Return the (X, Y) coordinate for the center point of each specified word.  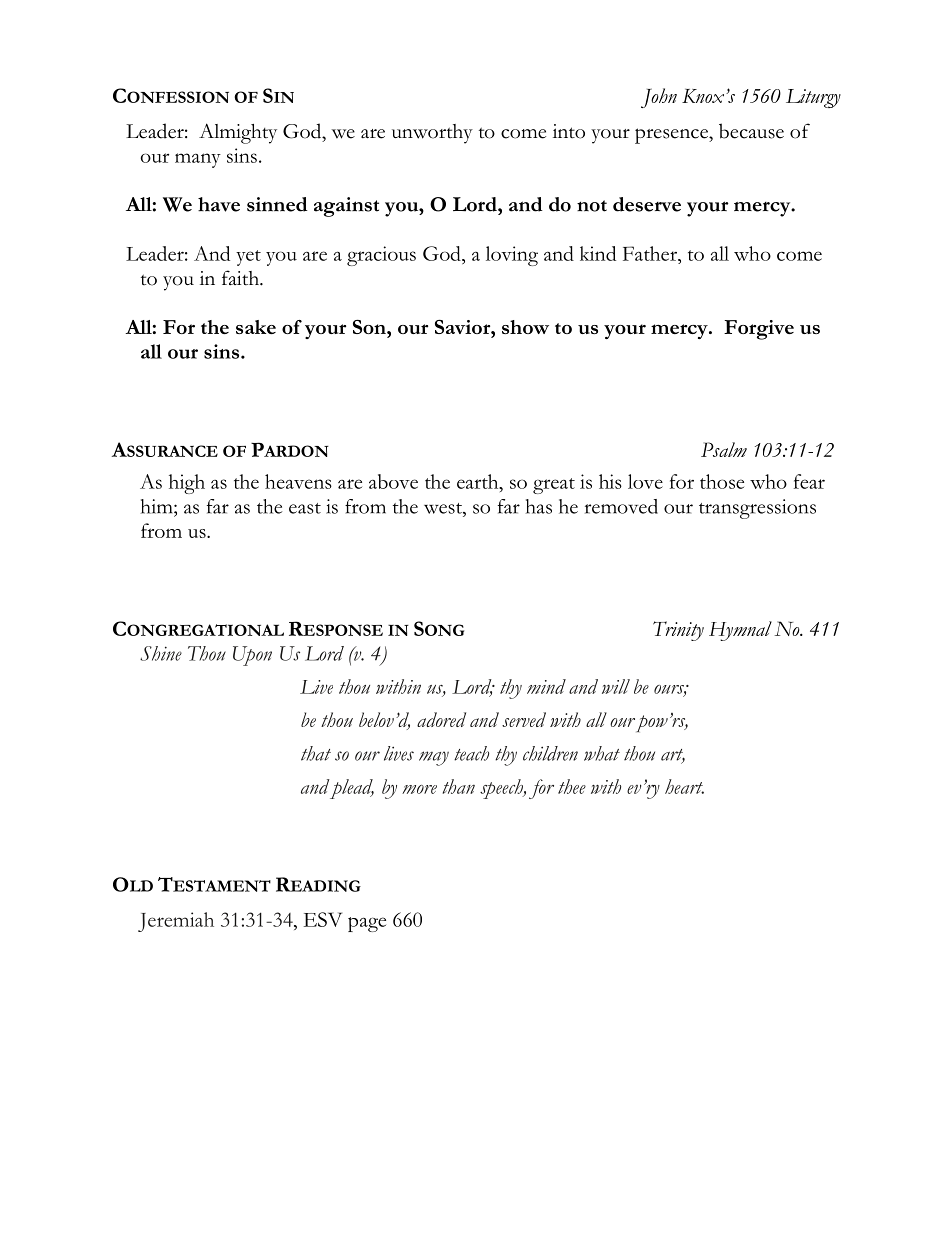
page (367, 924)
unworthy (432, 134)
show (525, 327)
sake (256, 327)
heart (684, 786)
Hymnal (740, 631)
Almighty (238, 133)
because (751, 131)
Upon (252, 656)
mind (546, 686)
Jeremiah (176, 922)
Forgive (759, 330)
